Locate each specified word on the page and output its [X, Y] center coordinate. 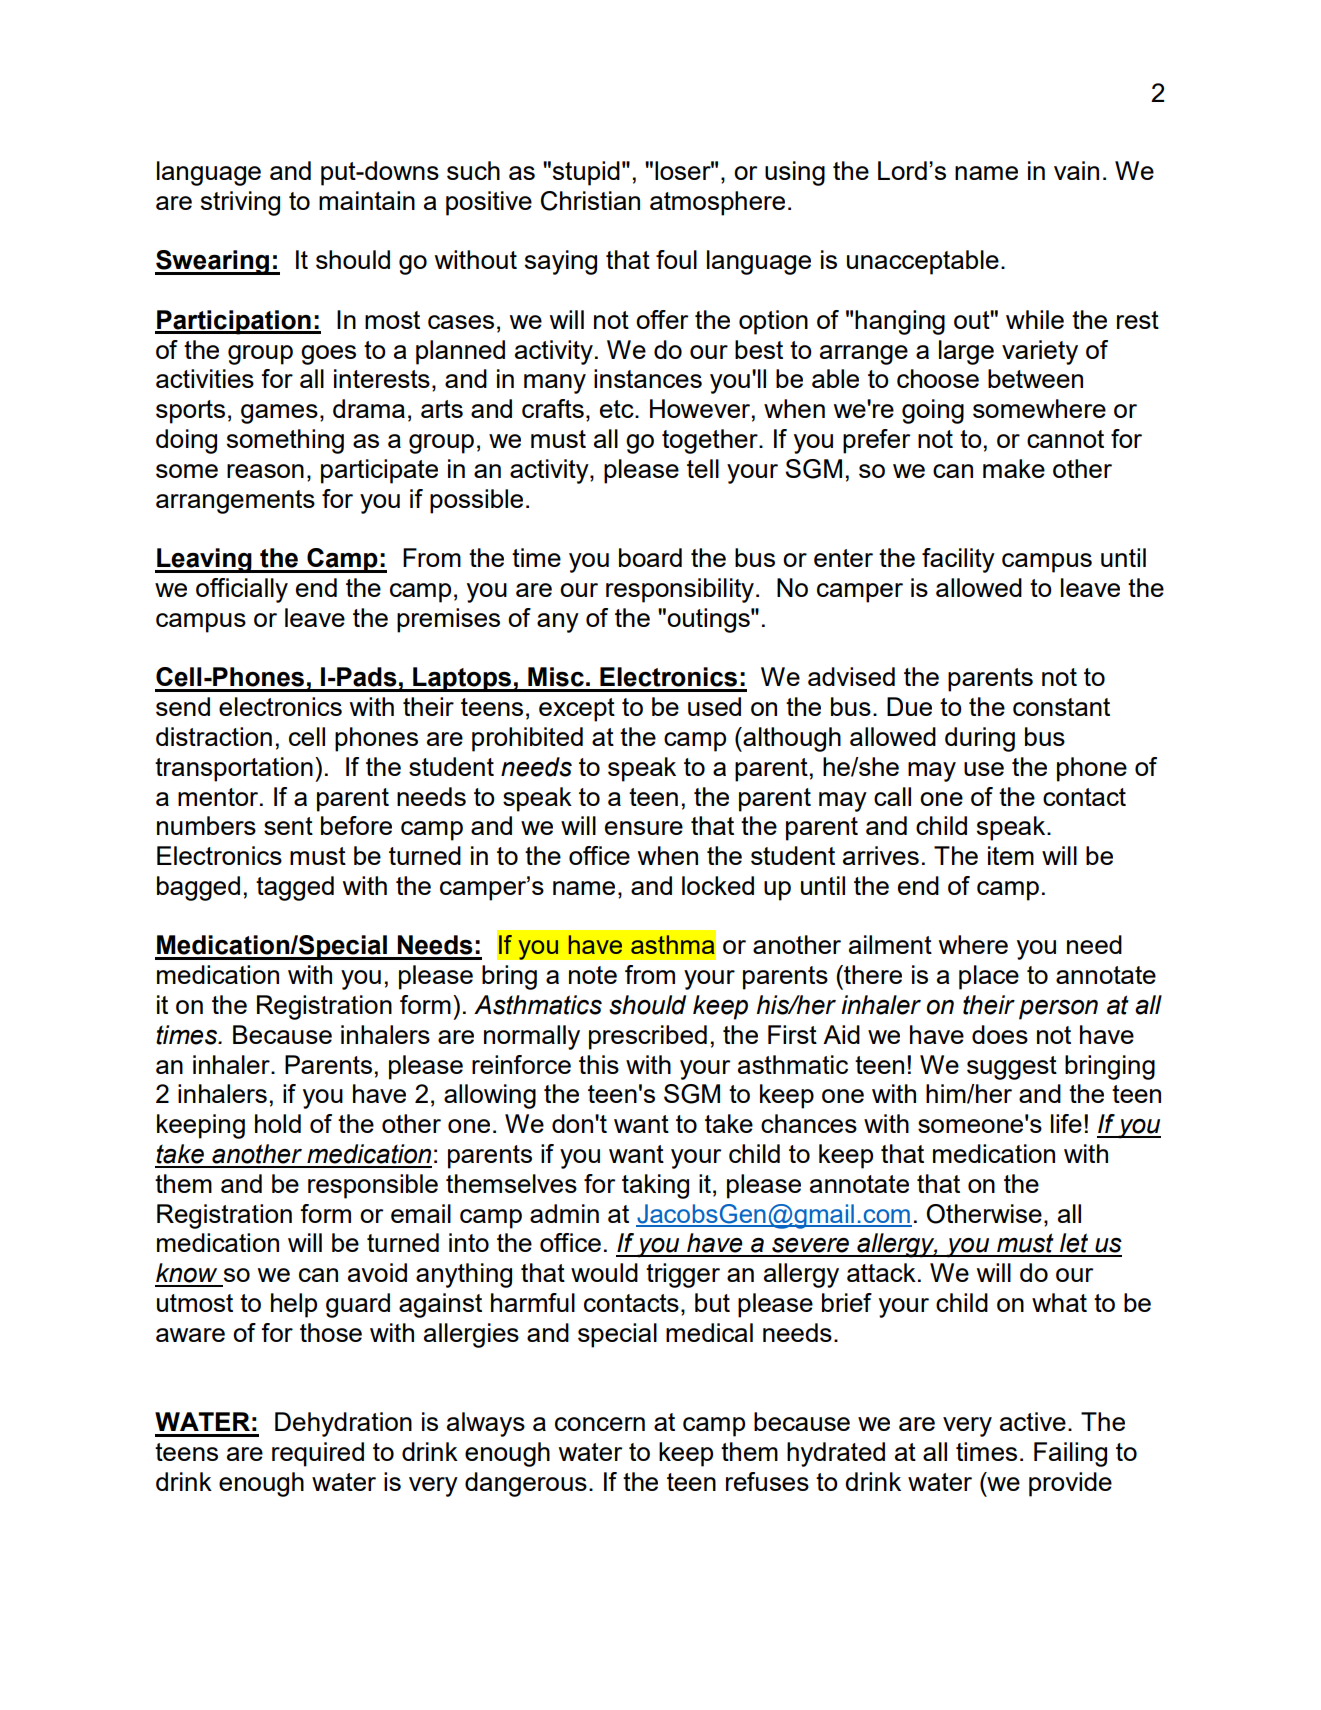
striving [240, 203]
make [1014, 468]
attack [881, 1272]
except [577, 710]
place [989, 977]
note [593, 975]
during [980, 739]
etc [618, 409]
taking [655, 1186]
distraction [214, 736]
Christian [590, 201]
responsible [373, 1186]
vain [1076, 170]
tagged [295, 888]
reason [265, 471]
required [318, 1454]
